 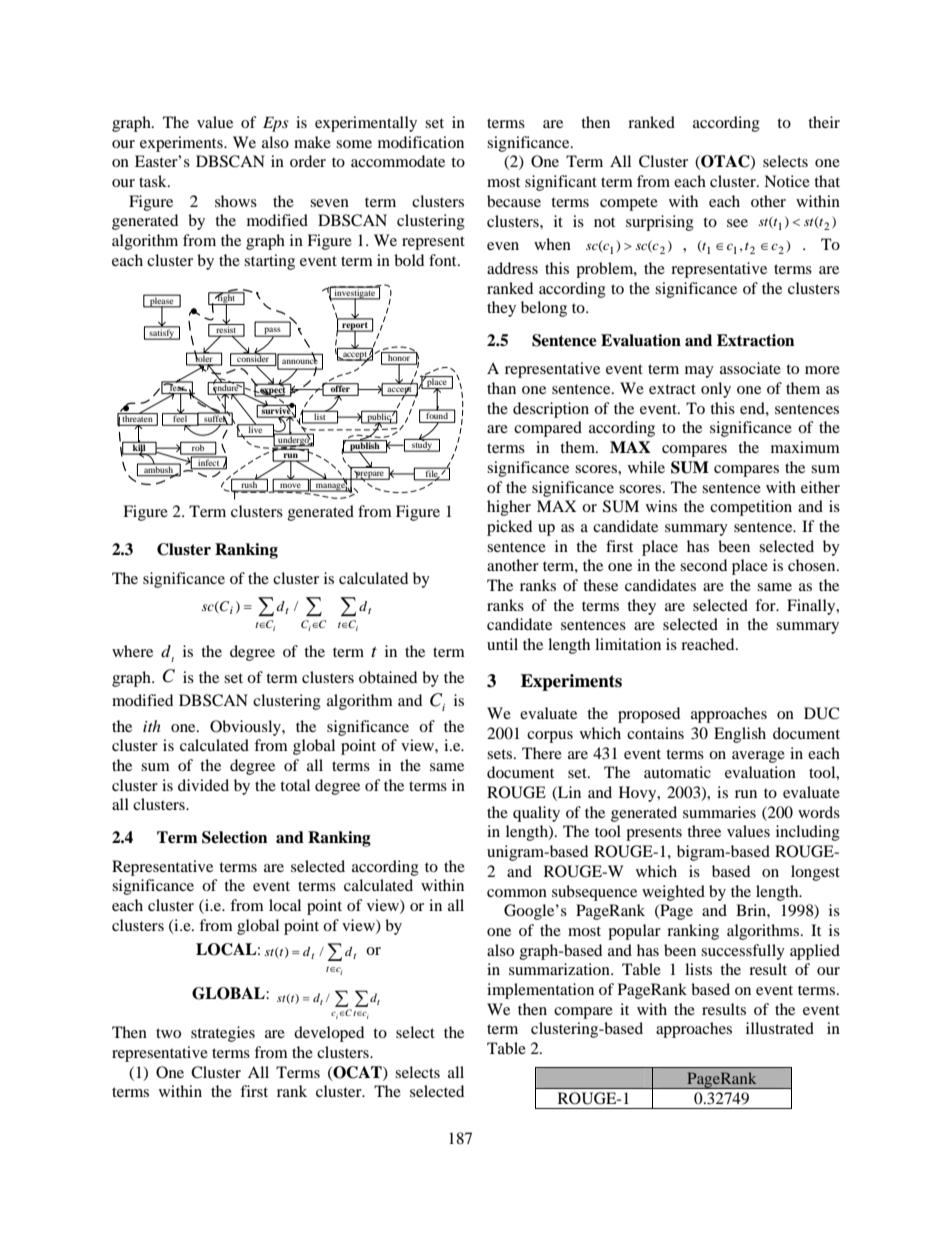 What do you see at coordinates (740, 735) in the screenshot?
I see `English` at bounding box center [740, 735].
